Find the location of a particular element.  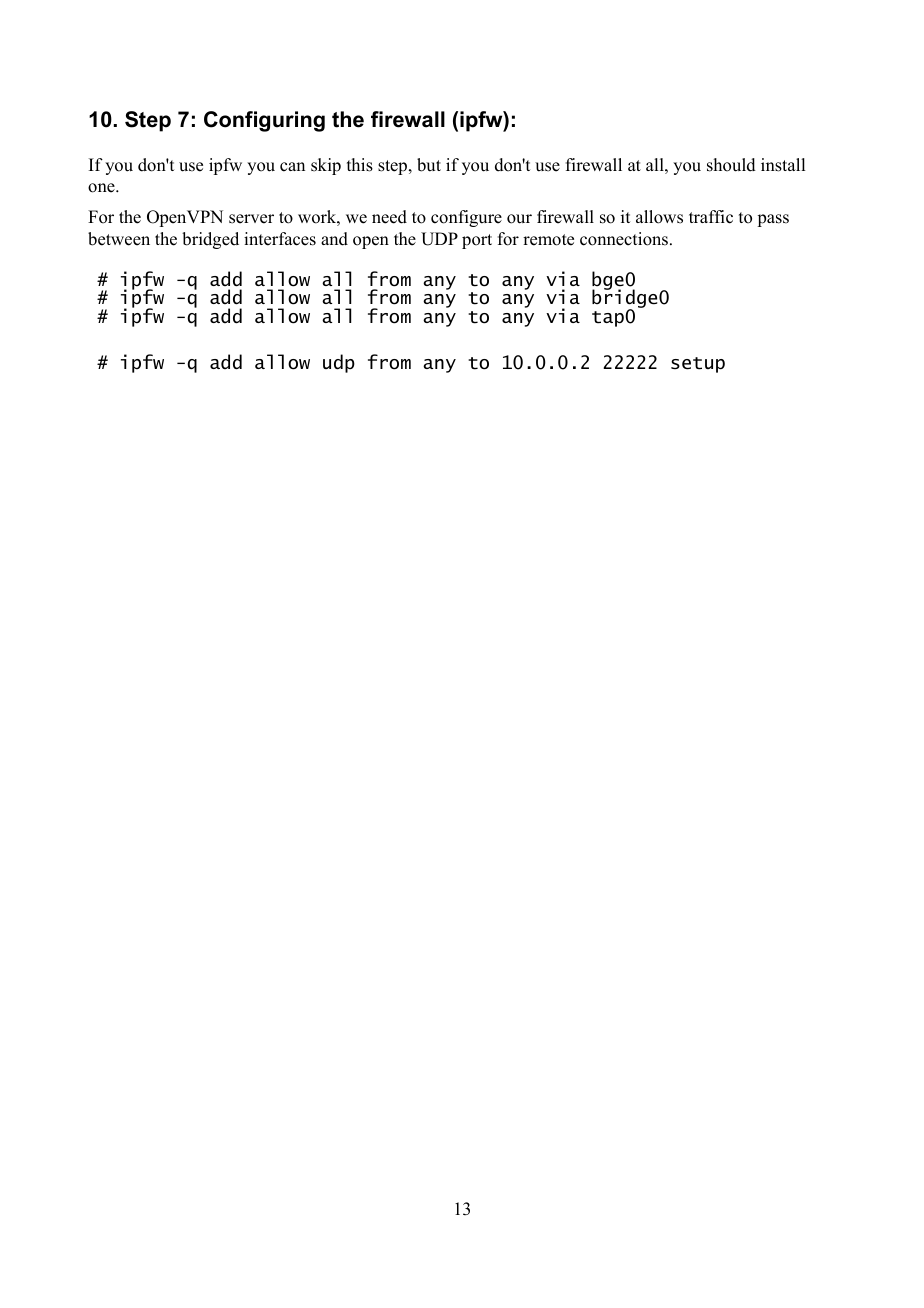

between is located at coordinates (119, 239).
